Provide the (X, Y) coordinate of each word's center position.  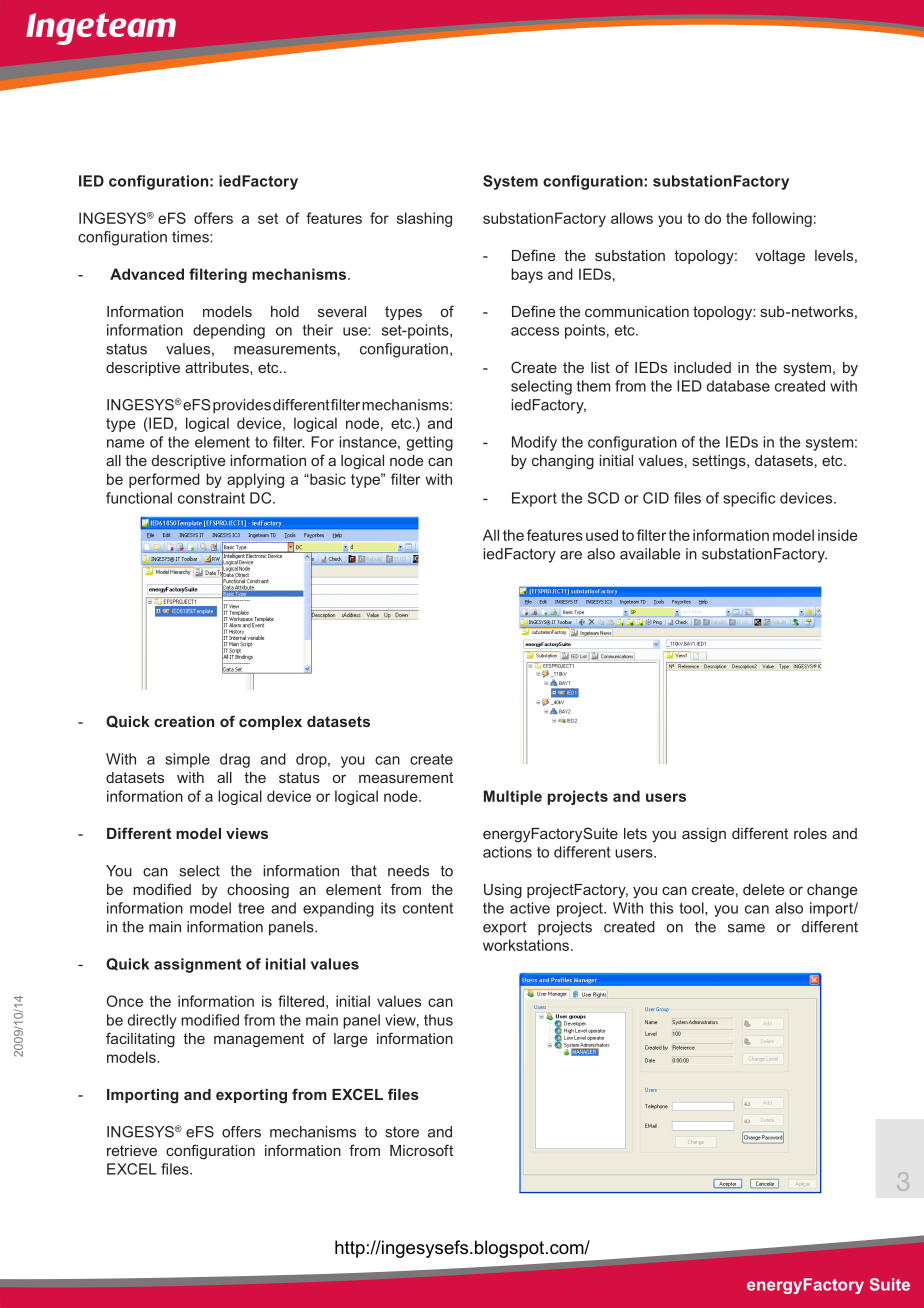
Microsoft (421, 1150)
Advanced (147, 274)
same (746, 928)
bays (527, 275)
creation (184, 721)
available (650, 554)
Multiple (513, 797)
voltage (780, 257)
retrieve (132, 1150)
